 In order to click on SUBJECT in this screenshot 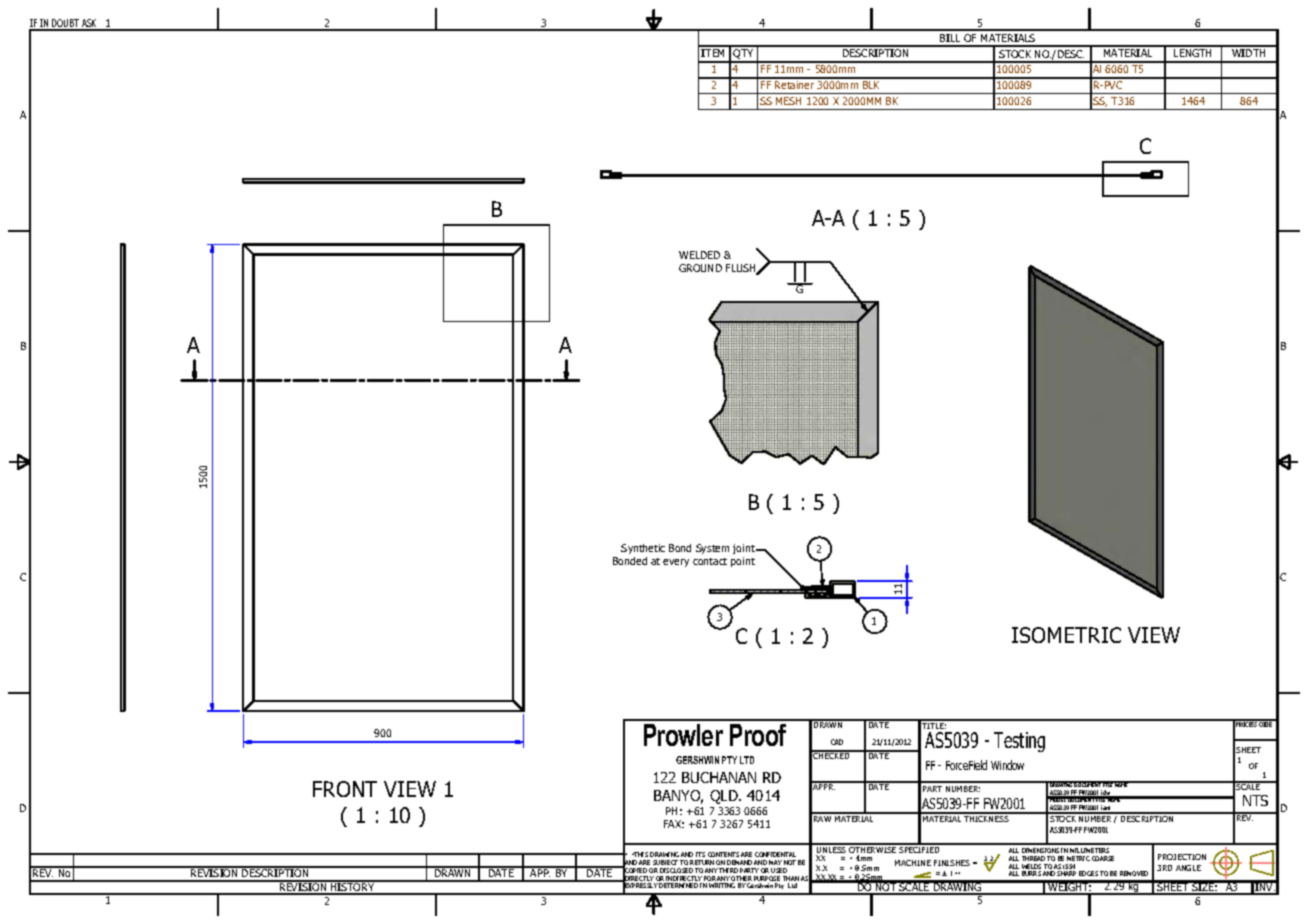, I will do `click(665, 862)`.
